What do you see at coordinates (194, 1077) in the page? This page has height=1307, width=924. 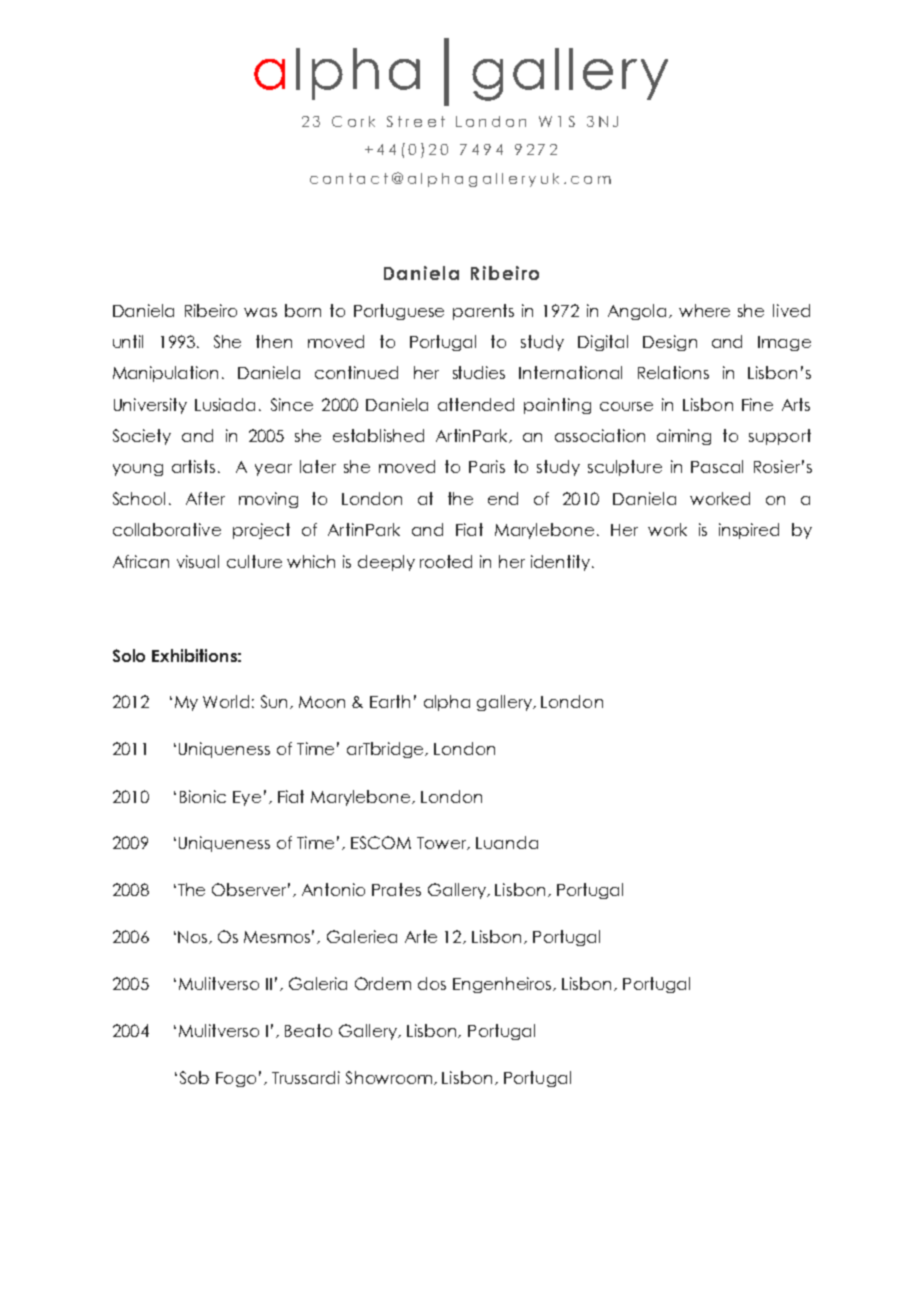 I see `Sob` at bounding box center [194, 1077].
